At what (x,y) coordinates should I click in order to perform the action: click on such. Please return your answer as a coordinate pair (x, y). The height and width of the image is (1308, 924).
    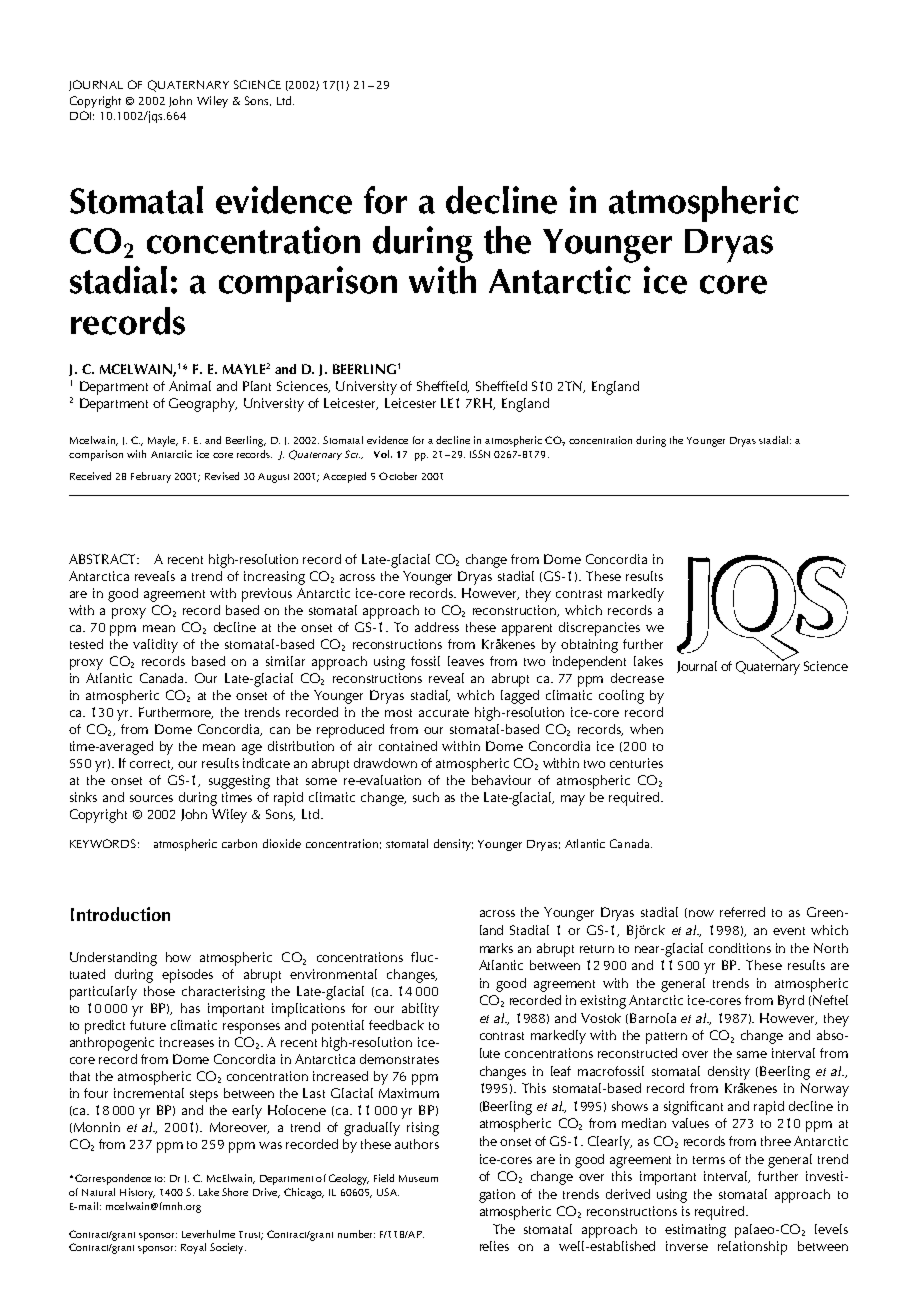
    Looking at the image, I should click on (426, 797).
